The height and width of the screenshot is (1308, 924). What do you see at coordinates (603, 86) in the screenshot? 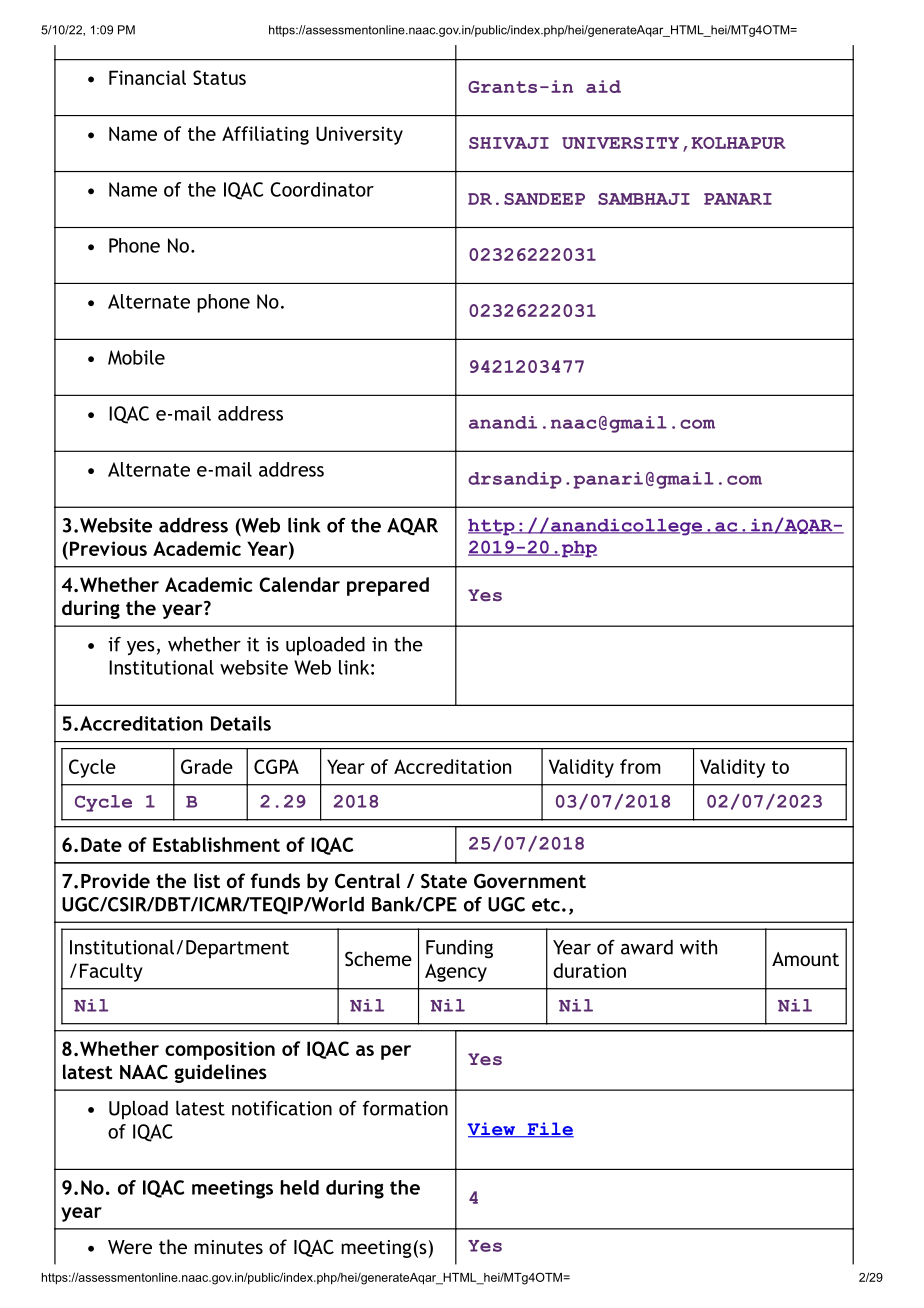
I see `aid` at bounding box center [603, 86].
